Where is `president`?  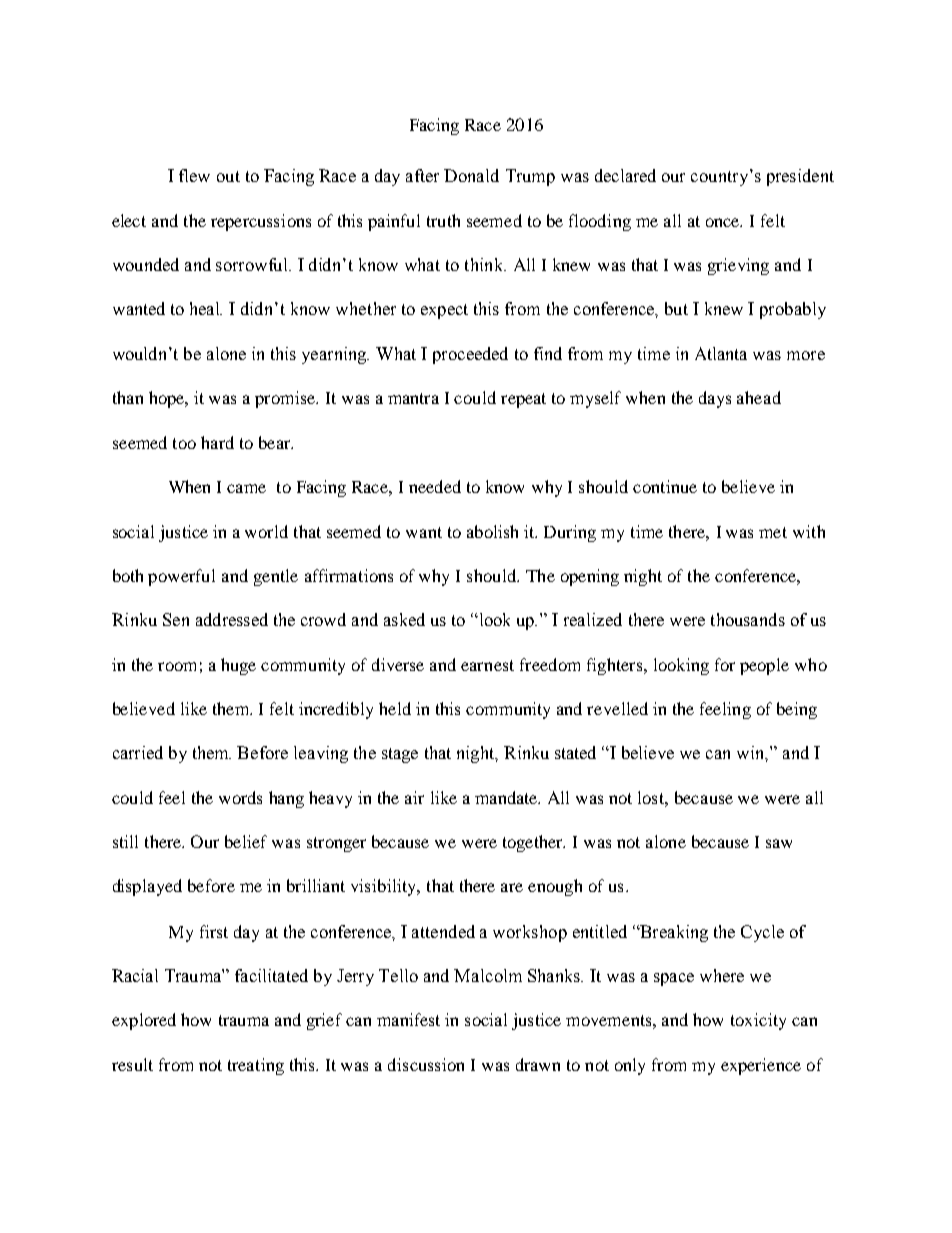 president is located at coordinates (800, 177).
